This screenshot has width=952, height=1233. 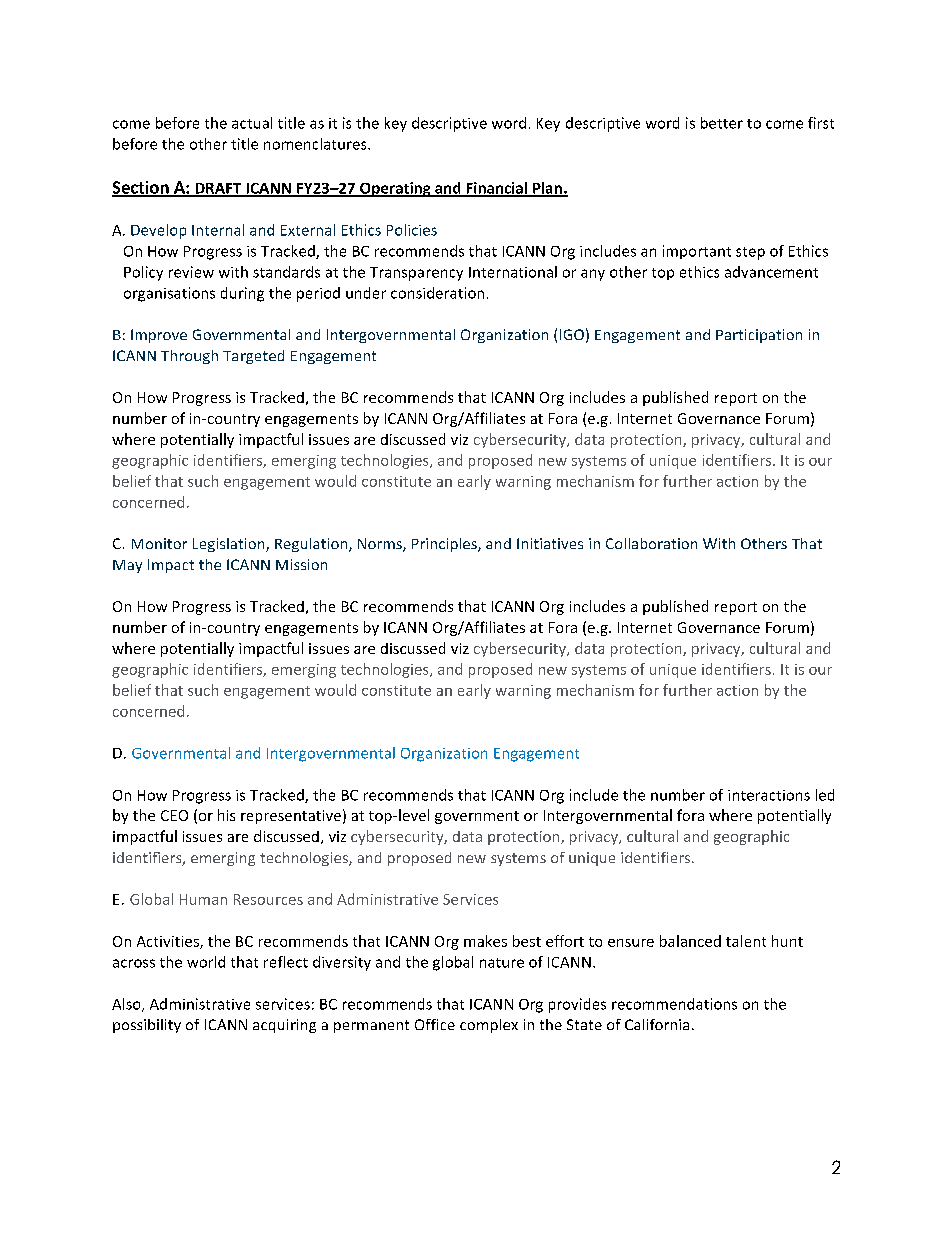 I want to click on complex, so click(x=489, y=1026).
